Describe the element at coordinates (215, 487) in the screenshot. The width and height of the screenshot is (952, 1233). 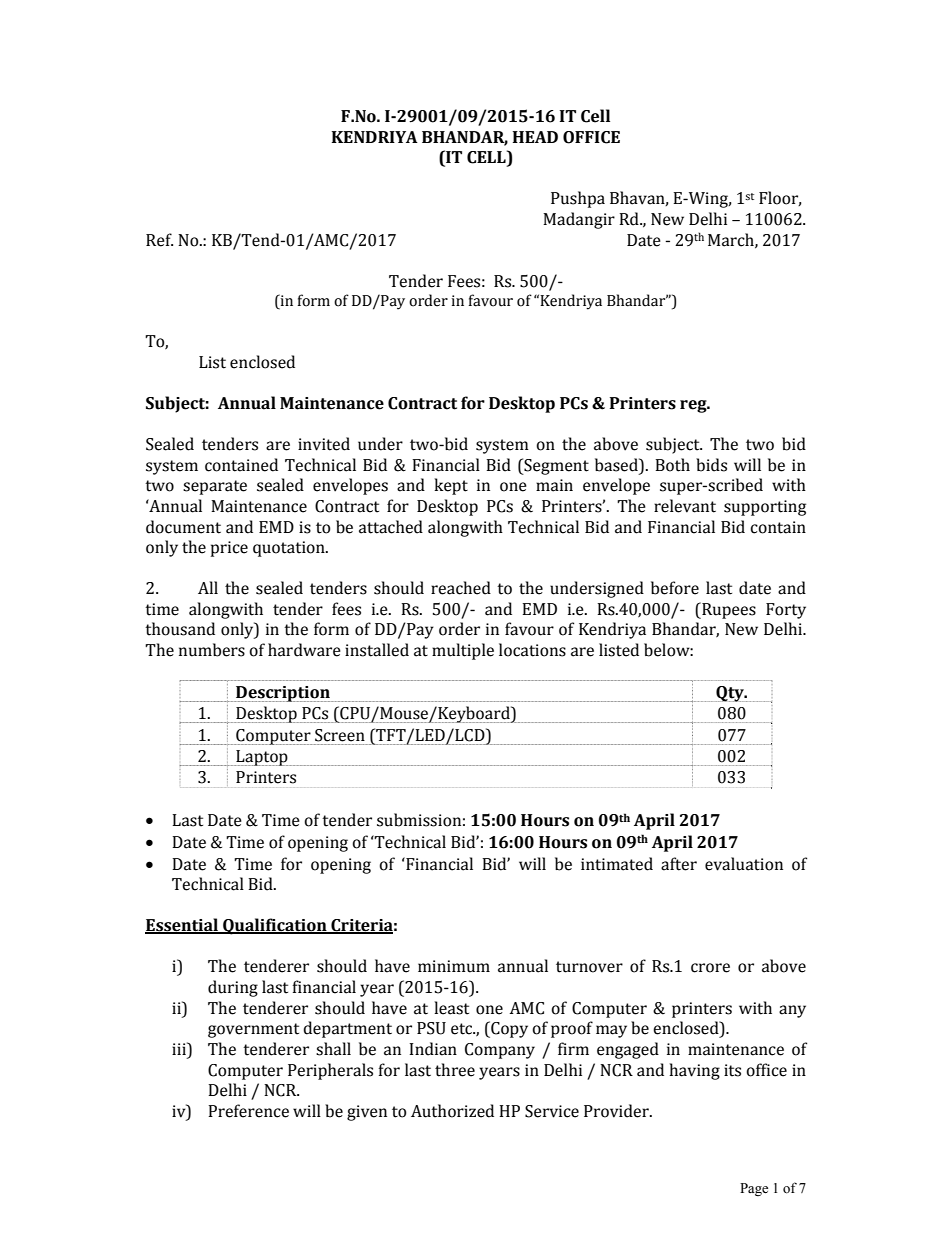
I see `separate` at that location.
